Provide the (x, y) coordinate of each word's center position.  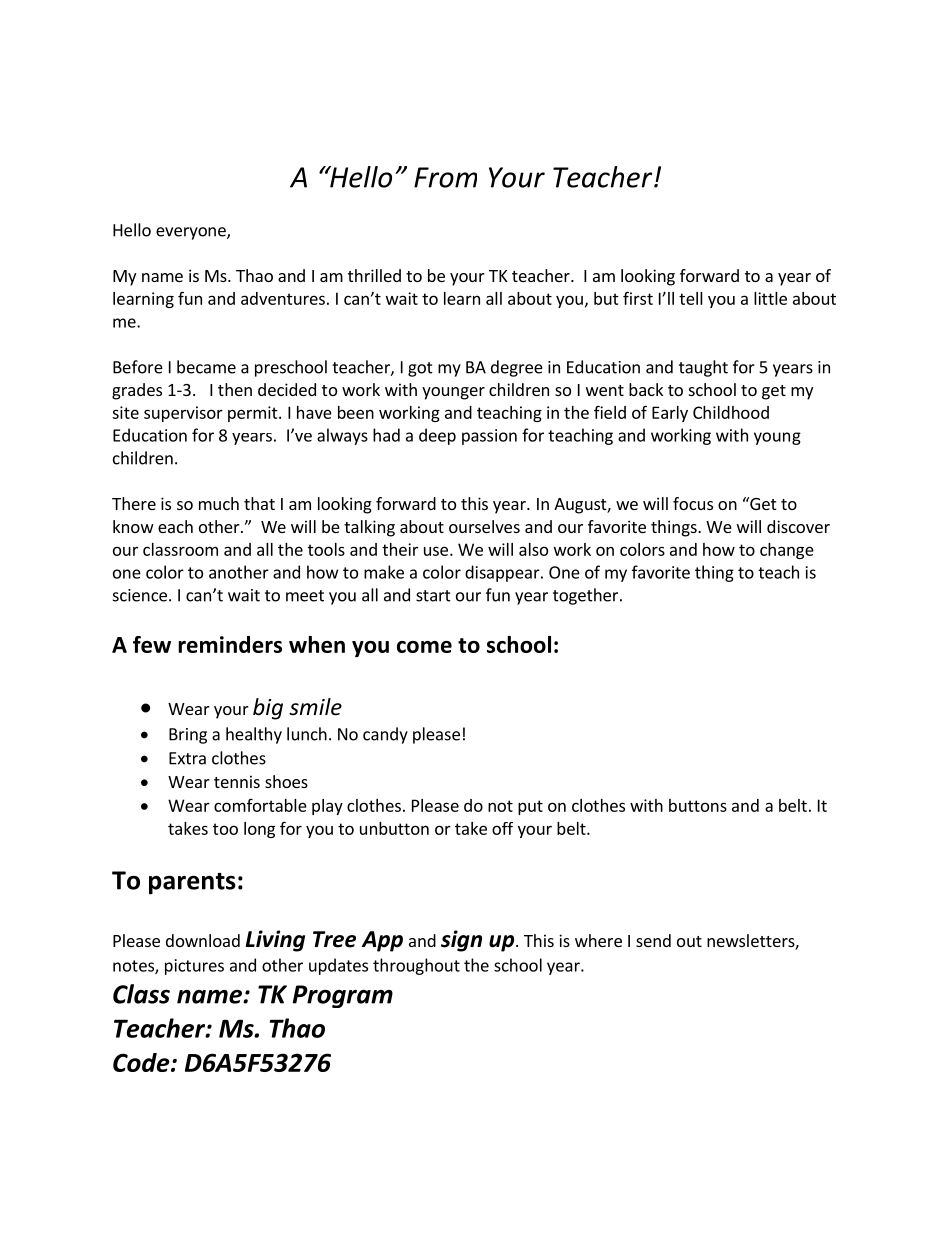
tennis (237, 781)
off (502, 828)
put (530, 807)
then (235, 389)
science (140, 595)
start (433, 596)
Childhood (731, 412)
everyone (192, 233)
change (787, 551)
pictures (194, 967)
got (420, 369)
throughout (416, 966)
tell (691, 298)
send (653, 940)
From (445, 177)
